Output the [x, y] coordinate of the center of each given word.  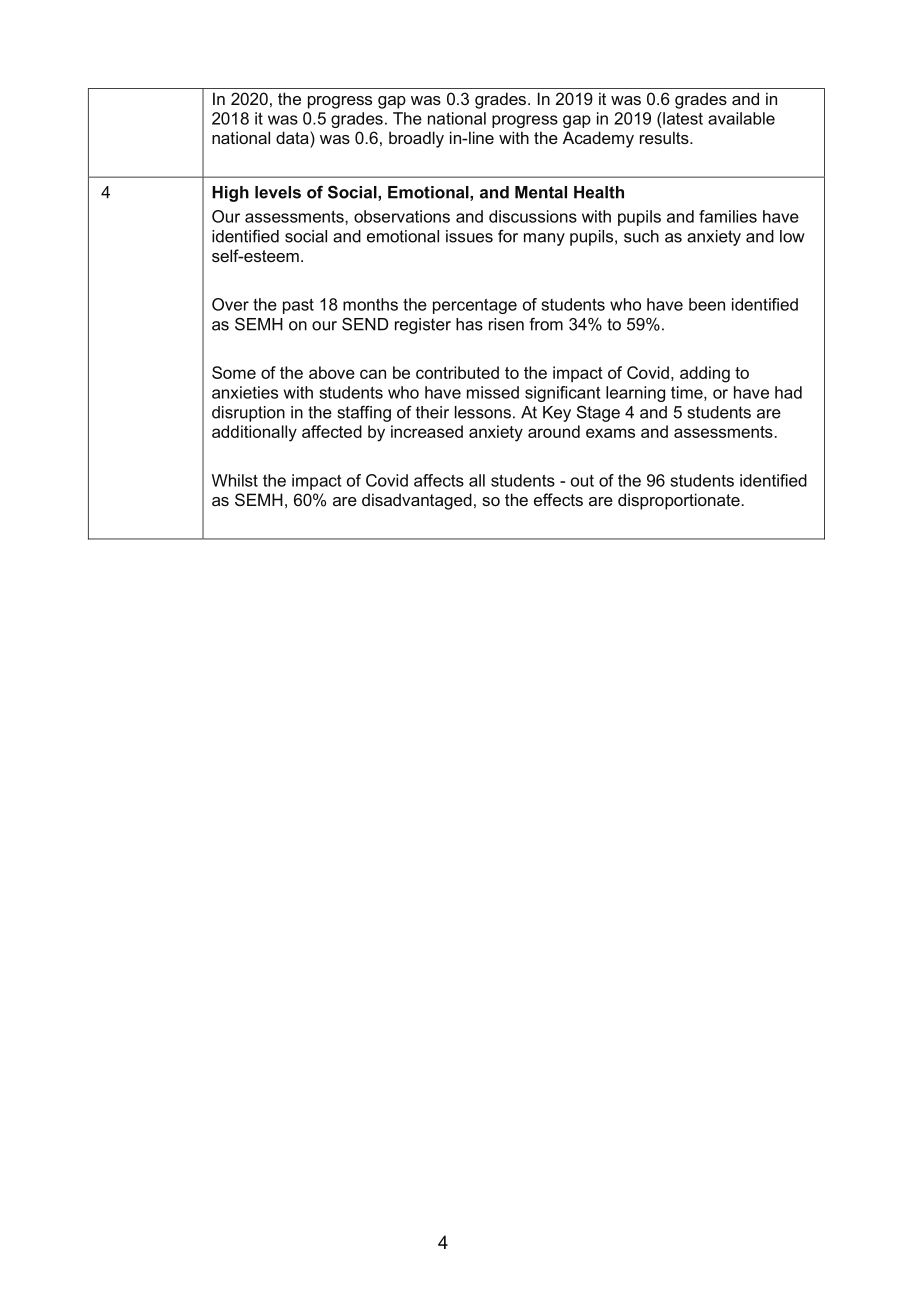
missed [493, 392]
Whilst [235, 480]
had [788, 392]
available [741, 118]
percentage [475, 306]
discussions [533, 216]
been [707, 304]
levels [278, 192]
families [728, 216]
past [298, 306]
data [293, 137]
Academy [598, 139]
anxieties [245, 392]
